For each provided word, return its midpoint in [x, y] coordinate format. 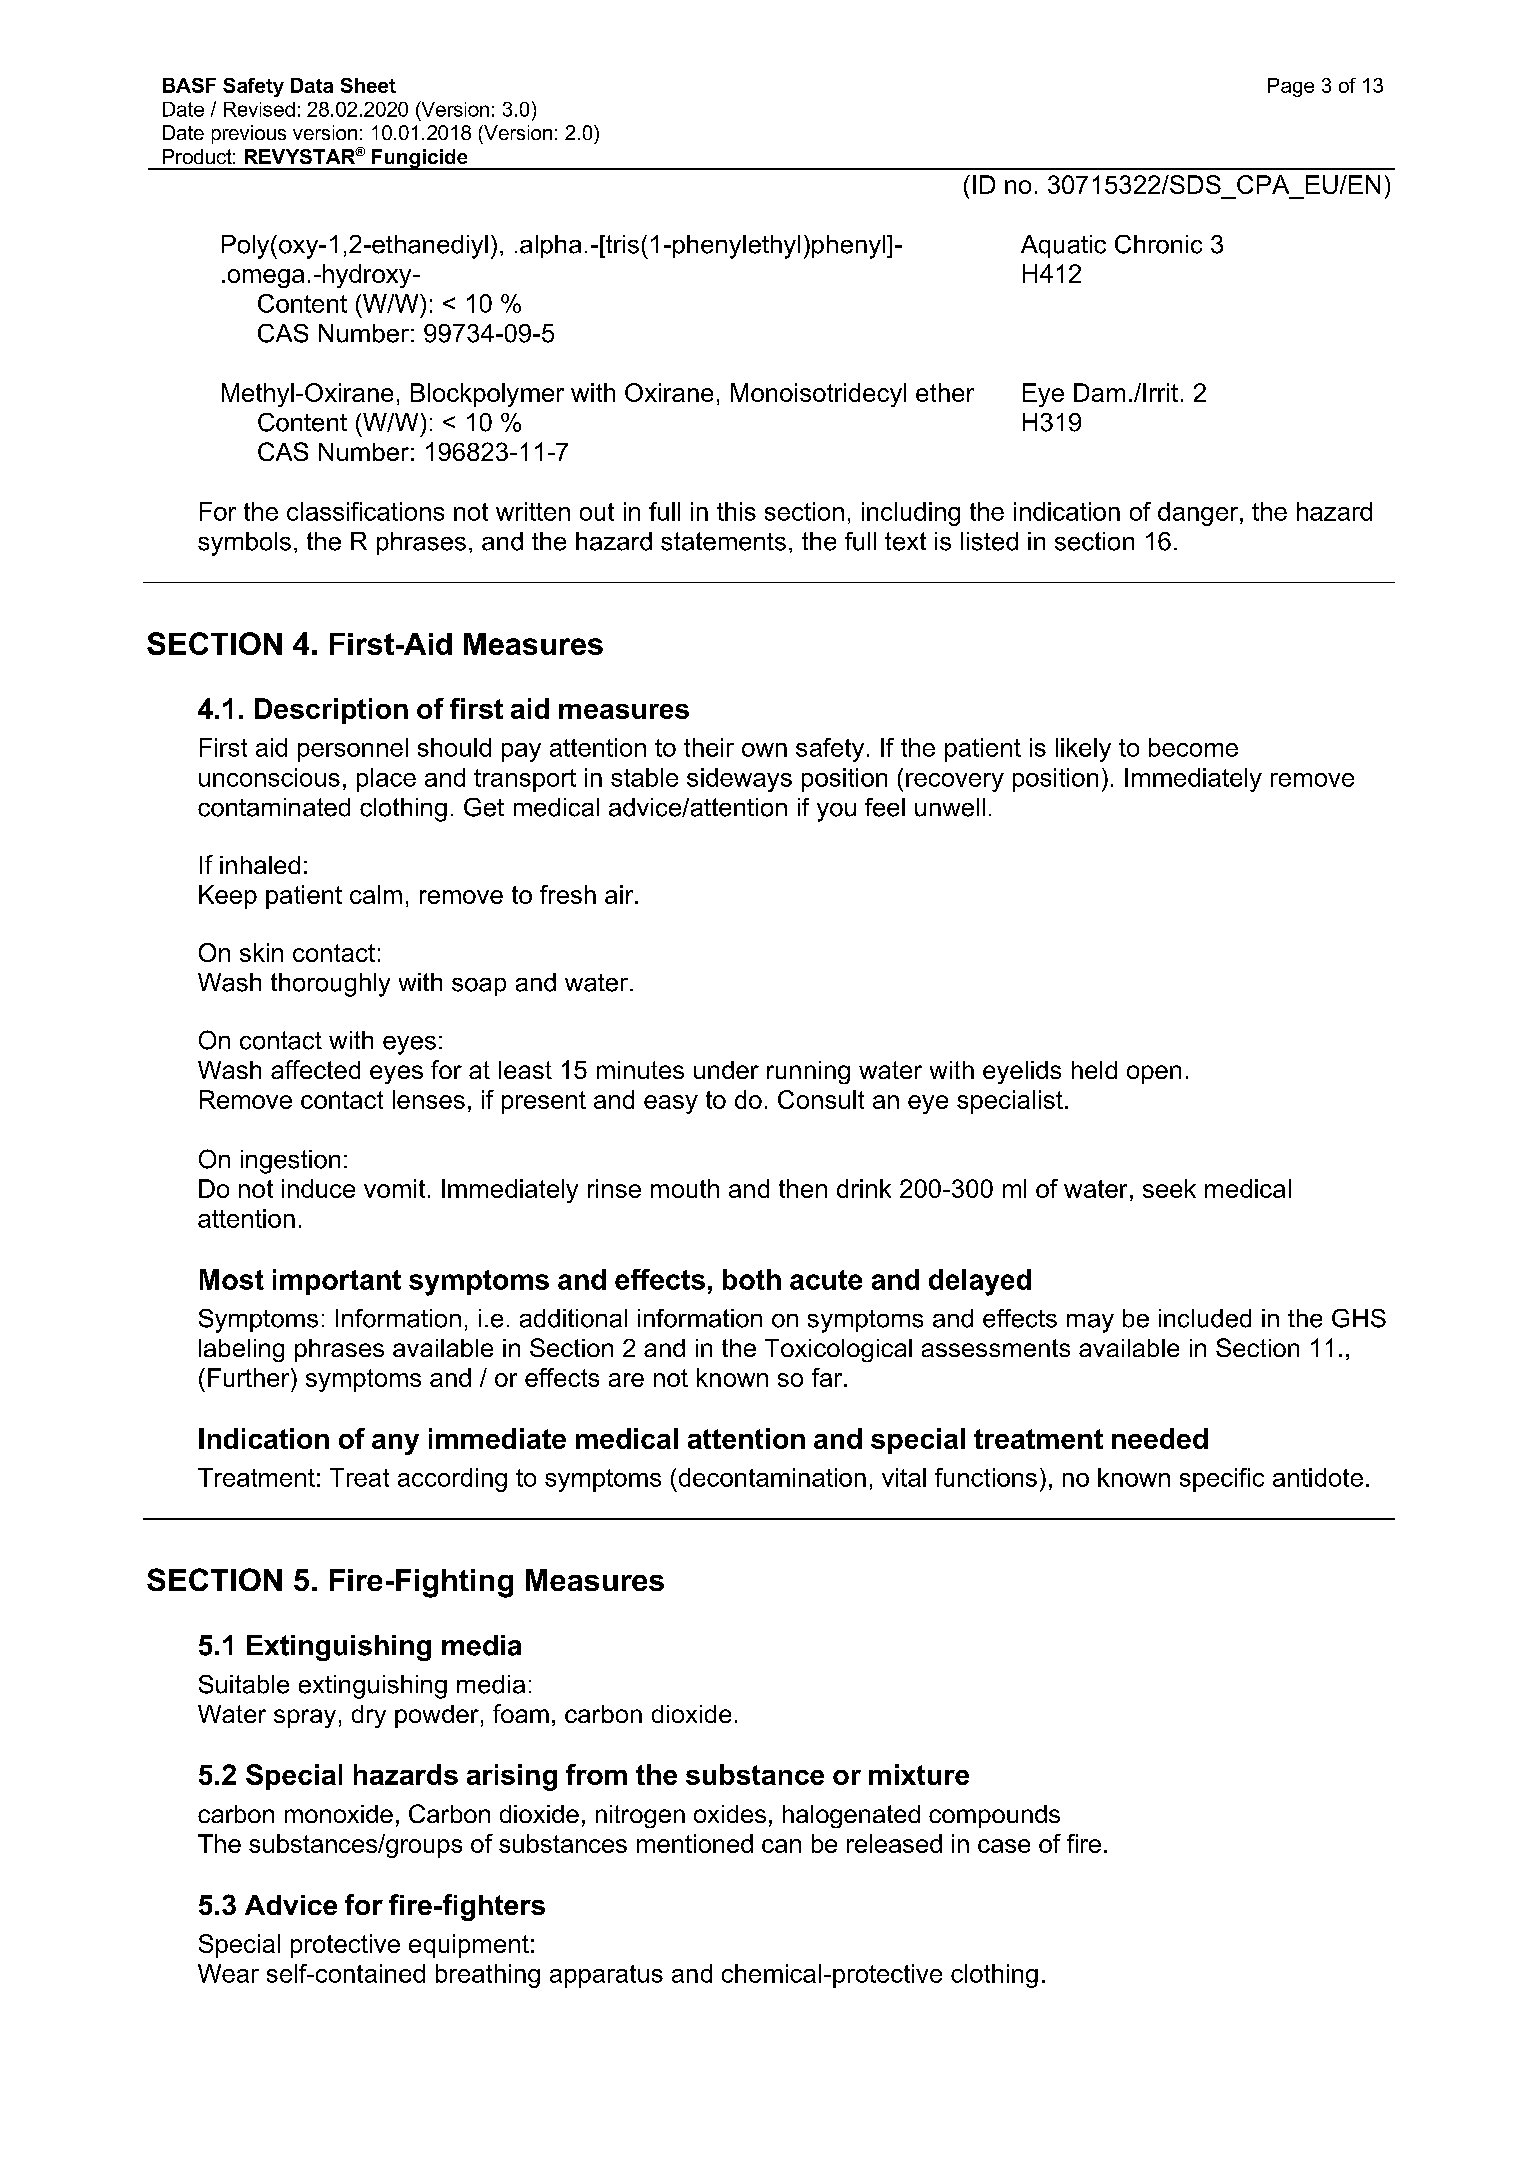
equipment [469, 1946]
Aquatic [1063, 246]
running [808, 1072]
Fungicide [420, 159]
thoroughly [330, 985]
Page [1291, 87]
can [781, 1846]
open [1154, 1074]
